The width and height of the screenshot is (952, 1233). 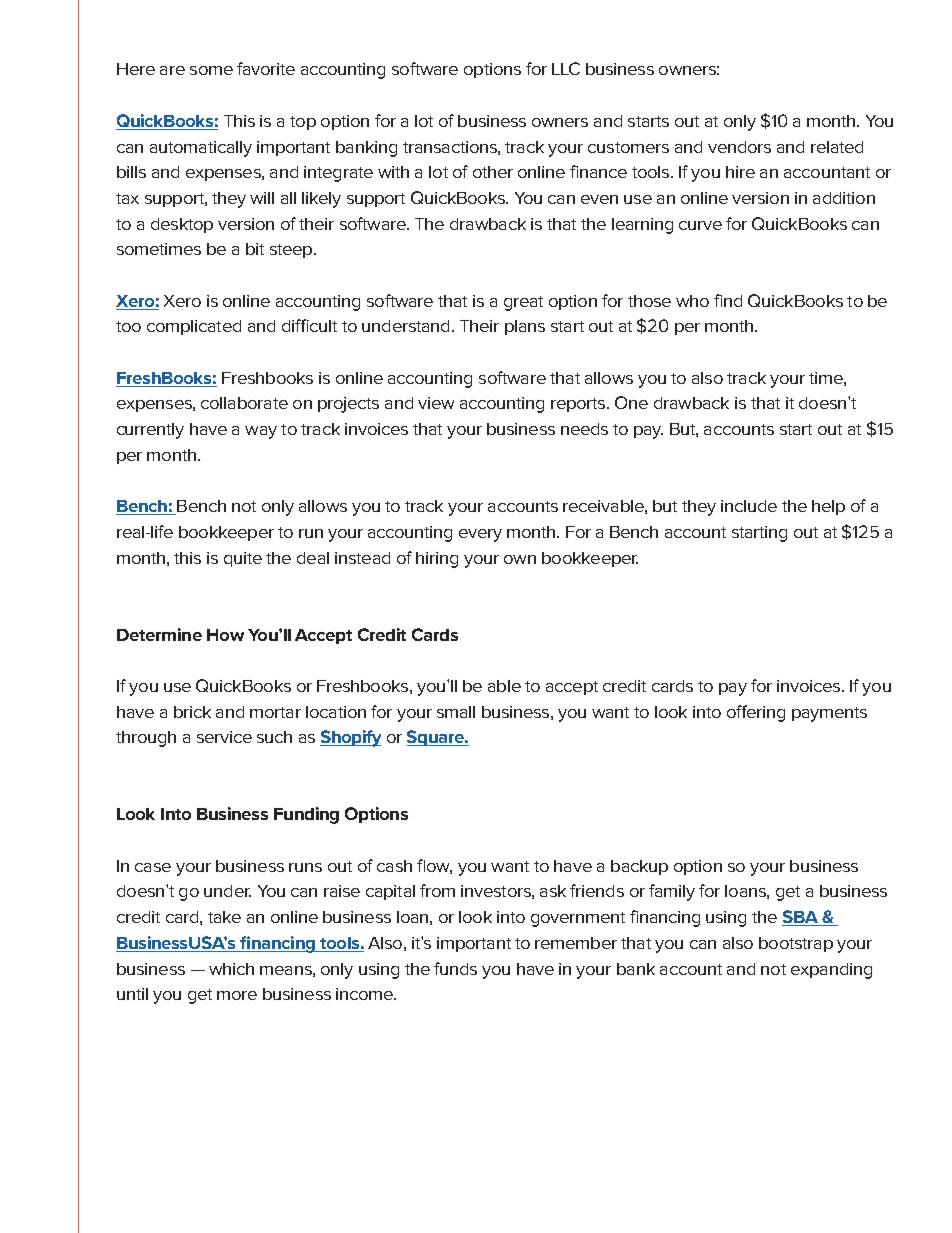 What do you see at coordinates (739, 147) in the screenshot?
I see `vendors` at bounding box center [739, 147].
